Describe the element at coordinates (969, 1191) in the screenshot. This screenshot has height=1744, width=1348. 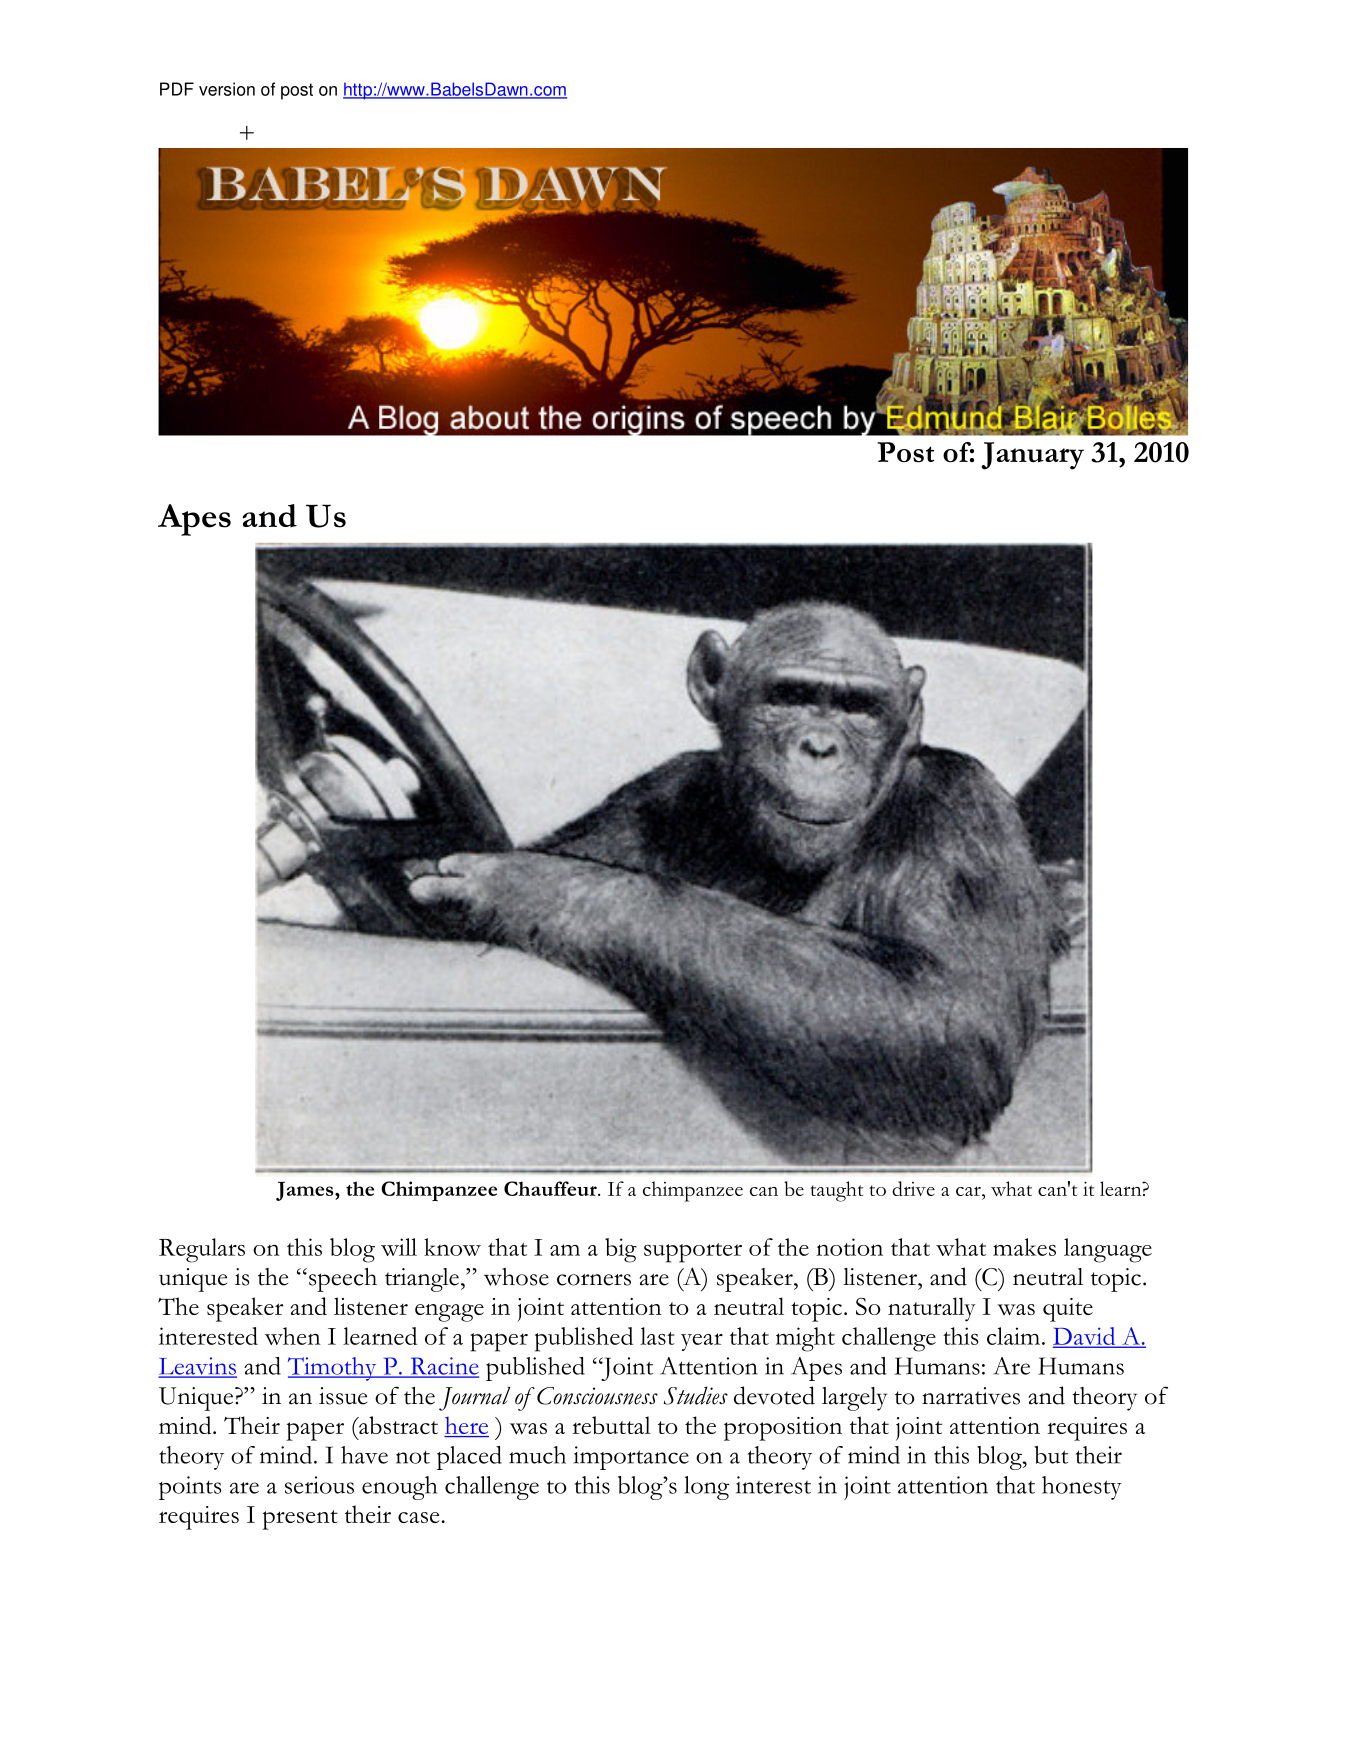
I see `car` at that location.
